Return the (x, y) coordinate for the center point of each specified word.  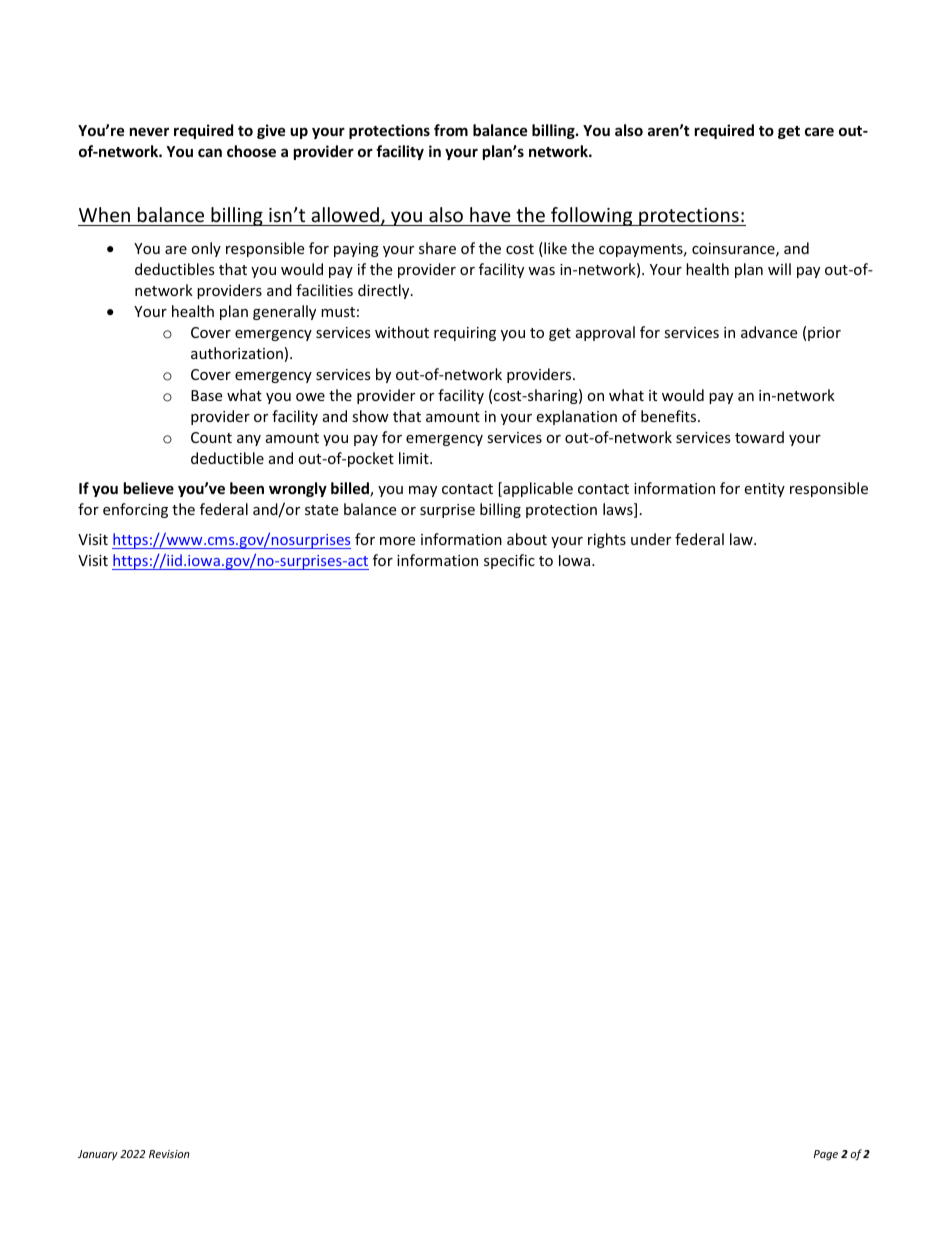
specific (509, 561)
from (451, 130)
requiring (465, 334)
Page (826, 1155)
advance (769, 332)
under (651, 539)
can (210, 152)
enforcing (135, 510)
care (819, 131)
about (527, 539)
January (98, 1155)
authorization (237, 353)
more (397, 541)
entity (764, 490)
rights (607, 540)
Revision (169, 1154)
